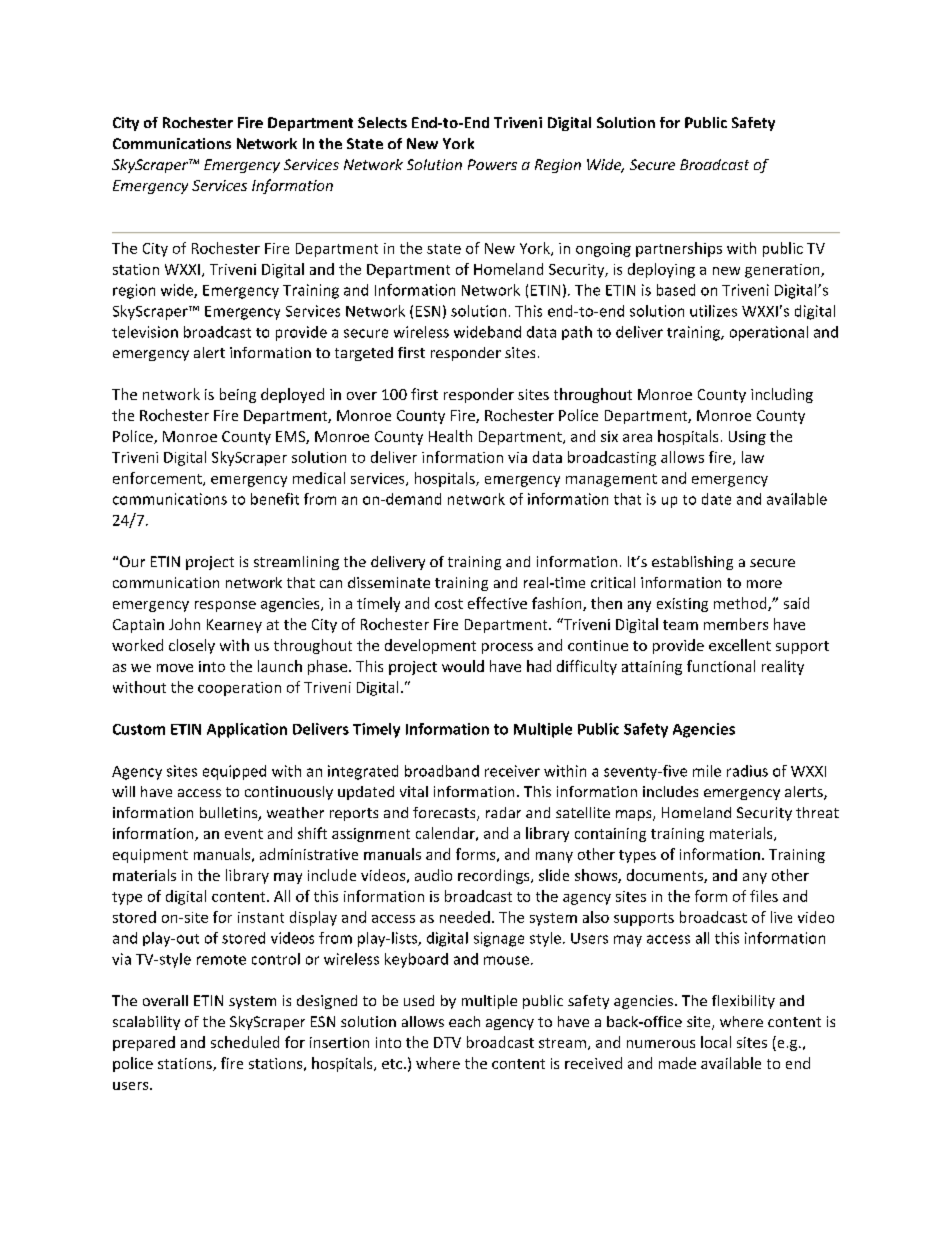 This page has height=1233, width=952. Describe the element at coordinates (782, 395) in the page. I see `including` at that location.
